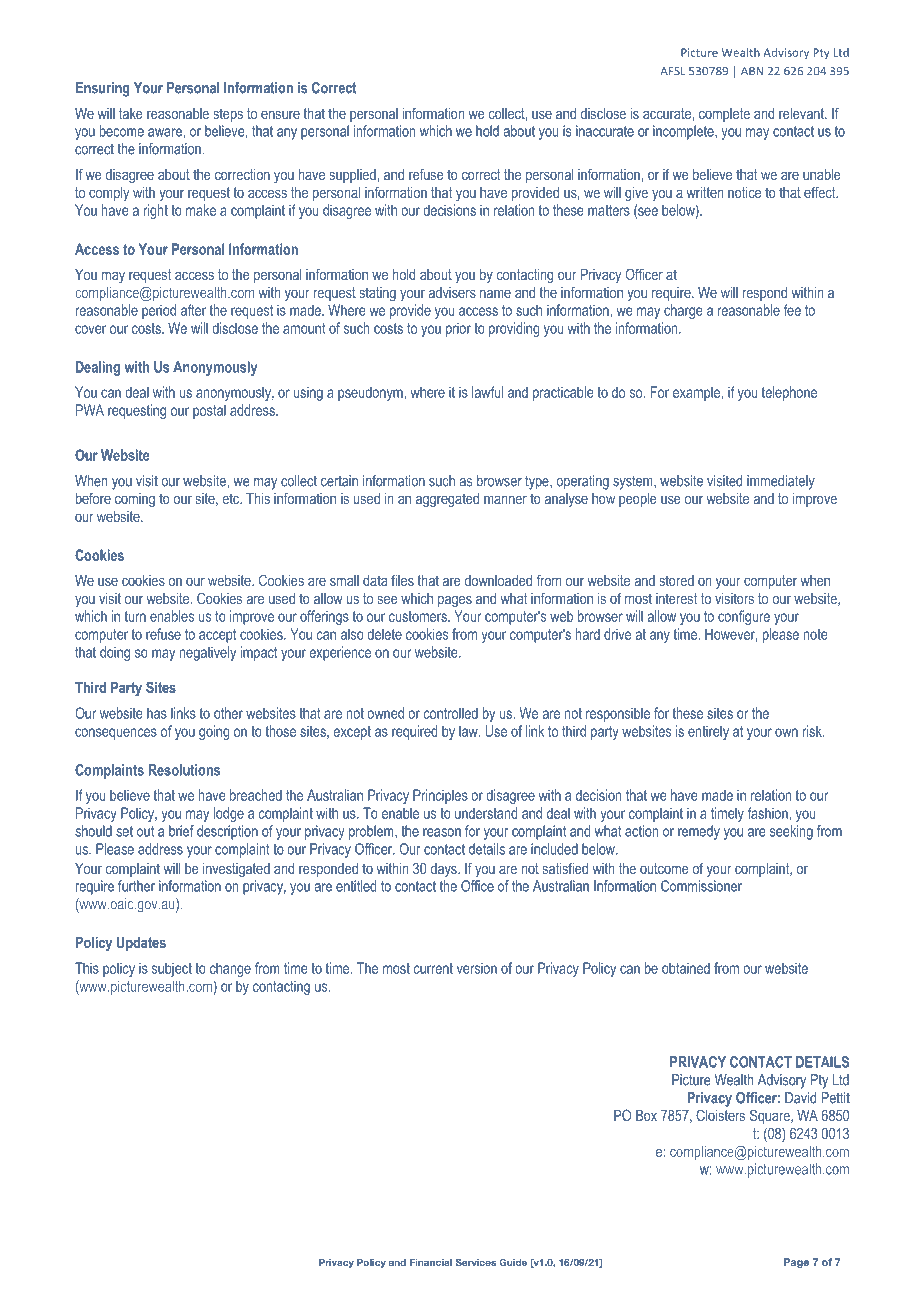 This screenshot has width=924, height=1308. What do you see at coordinates (444, 870) in the screenshot?
I see `days` at bounding box center [444, 870].
